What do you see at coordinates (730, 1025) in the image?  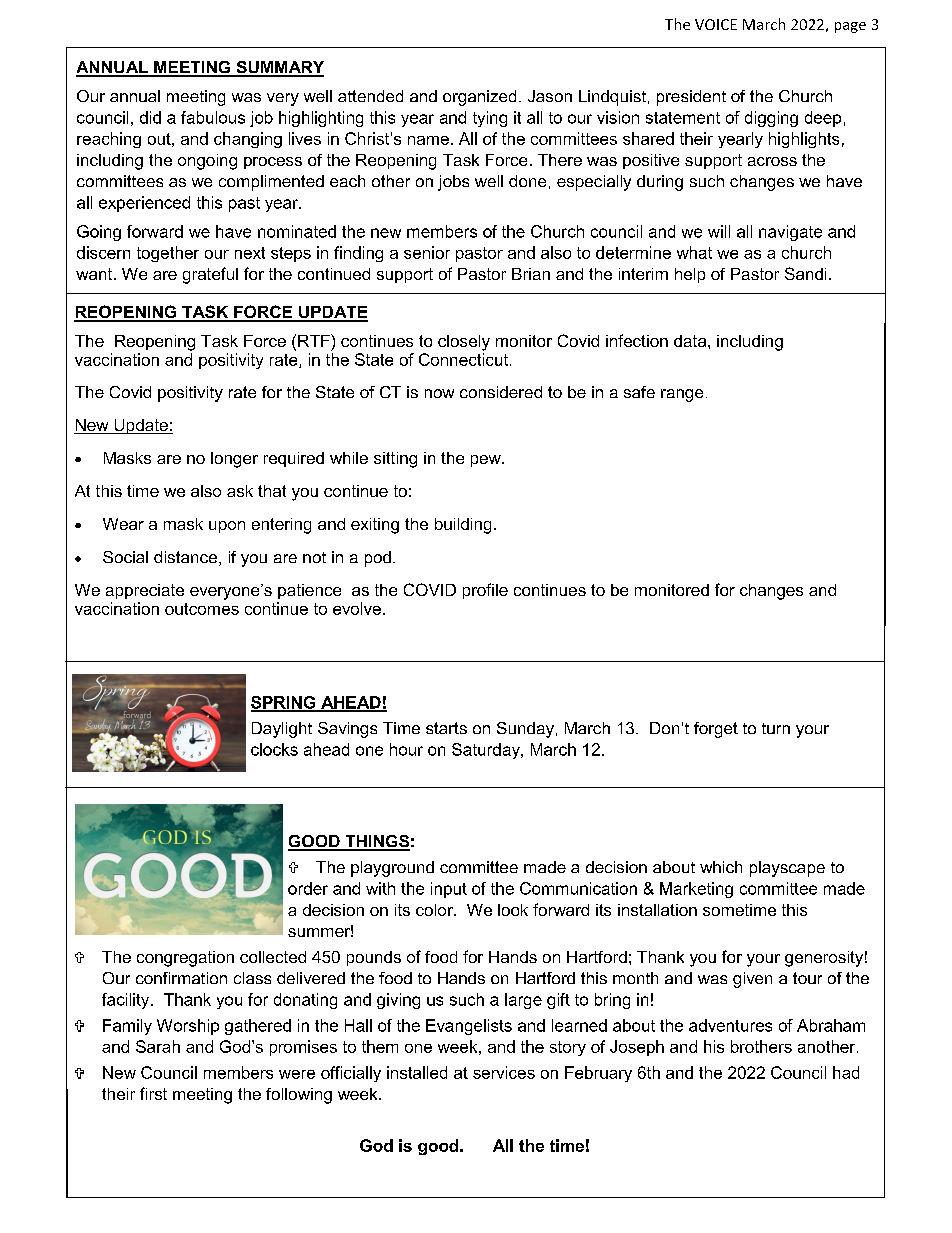 I see `adventures` at bounding box center [730, 1025].
